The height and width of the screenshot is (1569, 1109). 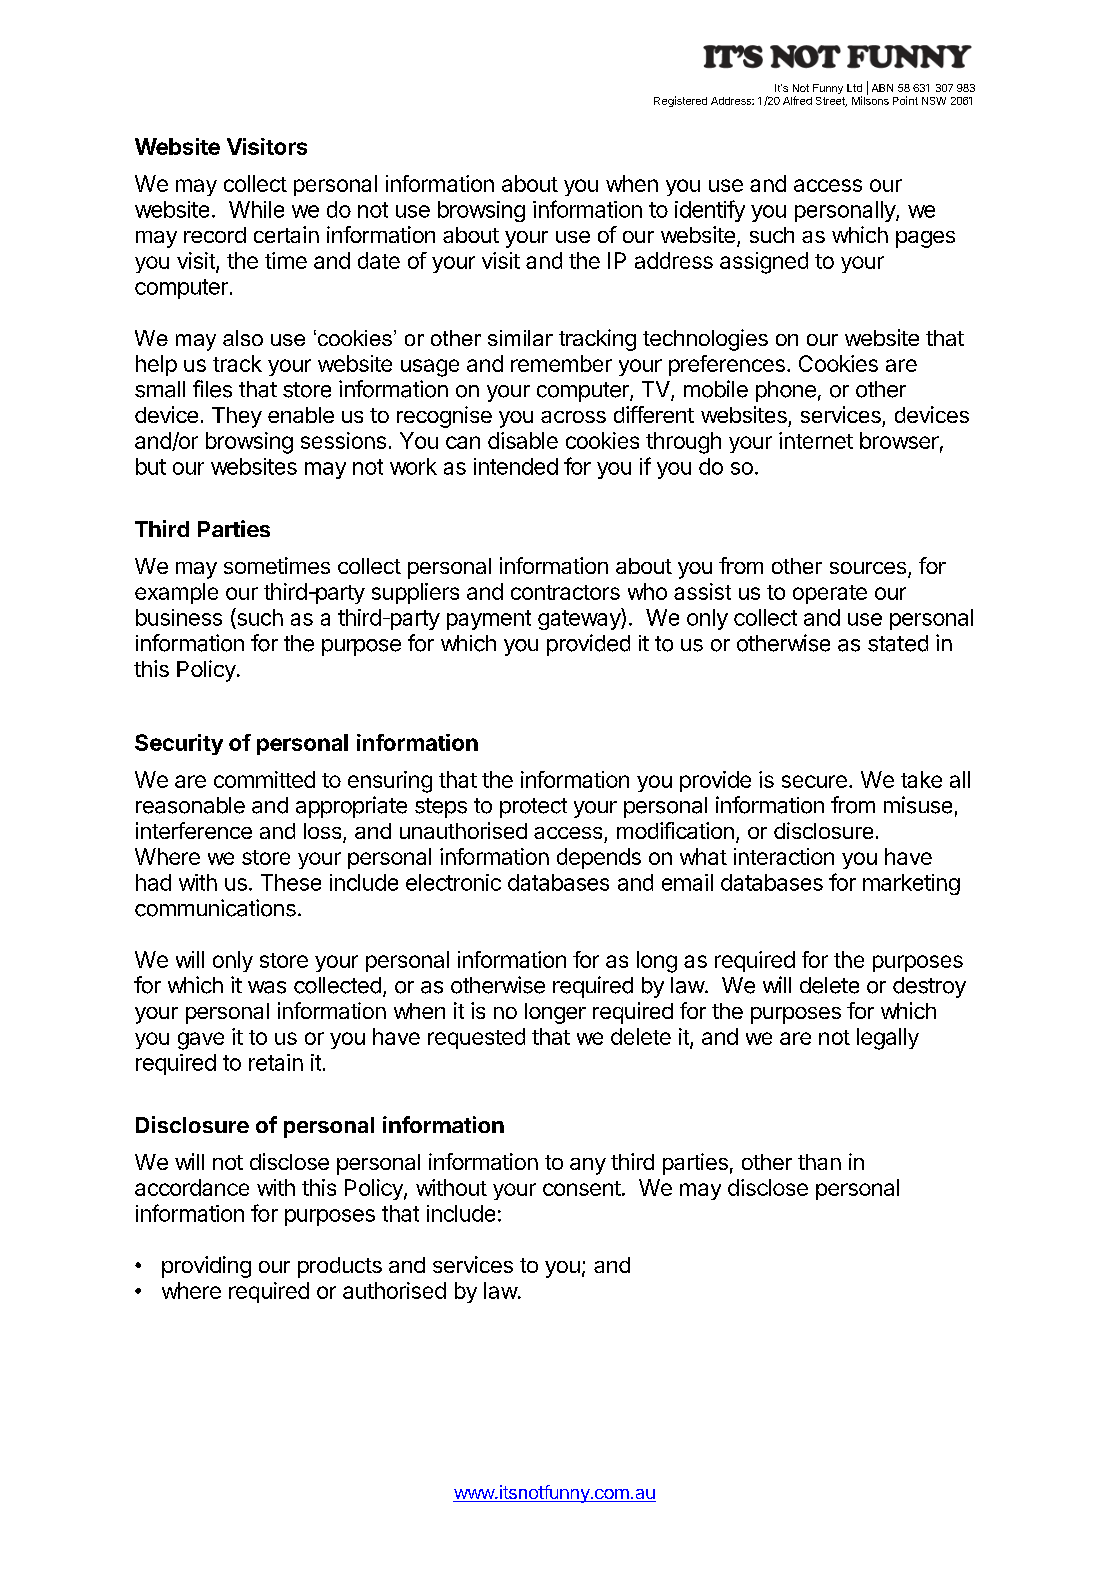 I want to click on Registered, so click(x=680, y=101).
